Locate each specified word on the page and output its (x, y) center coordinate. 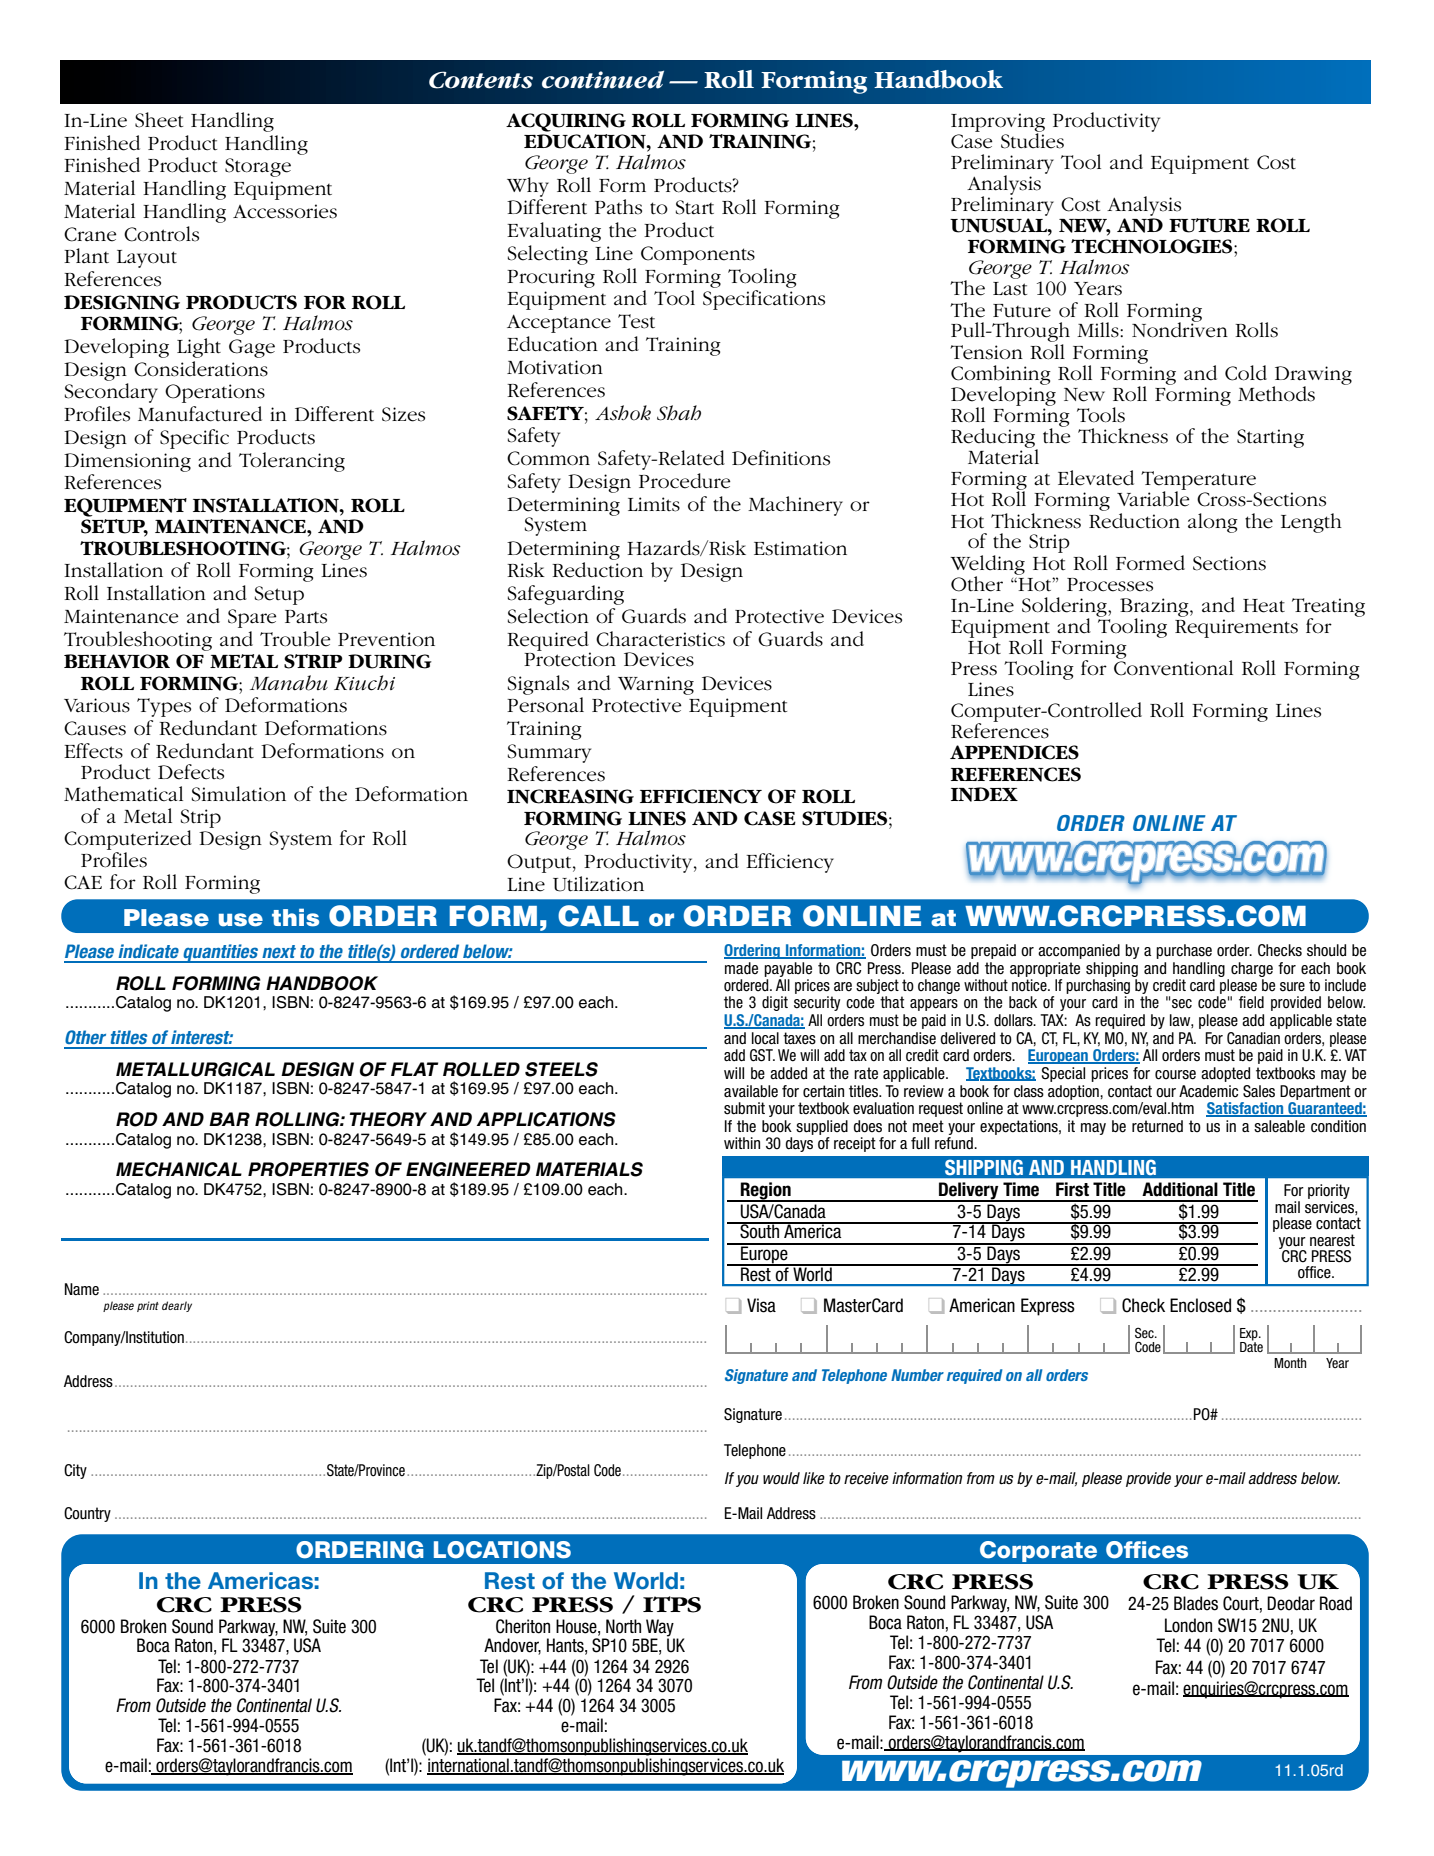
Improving (998, 123)
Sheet (159, 120)
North (623, 1626)
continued (603, 79)
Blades (1196, 1603)
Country (87, 1514)
